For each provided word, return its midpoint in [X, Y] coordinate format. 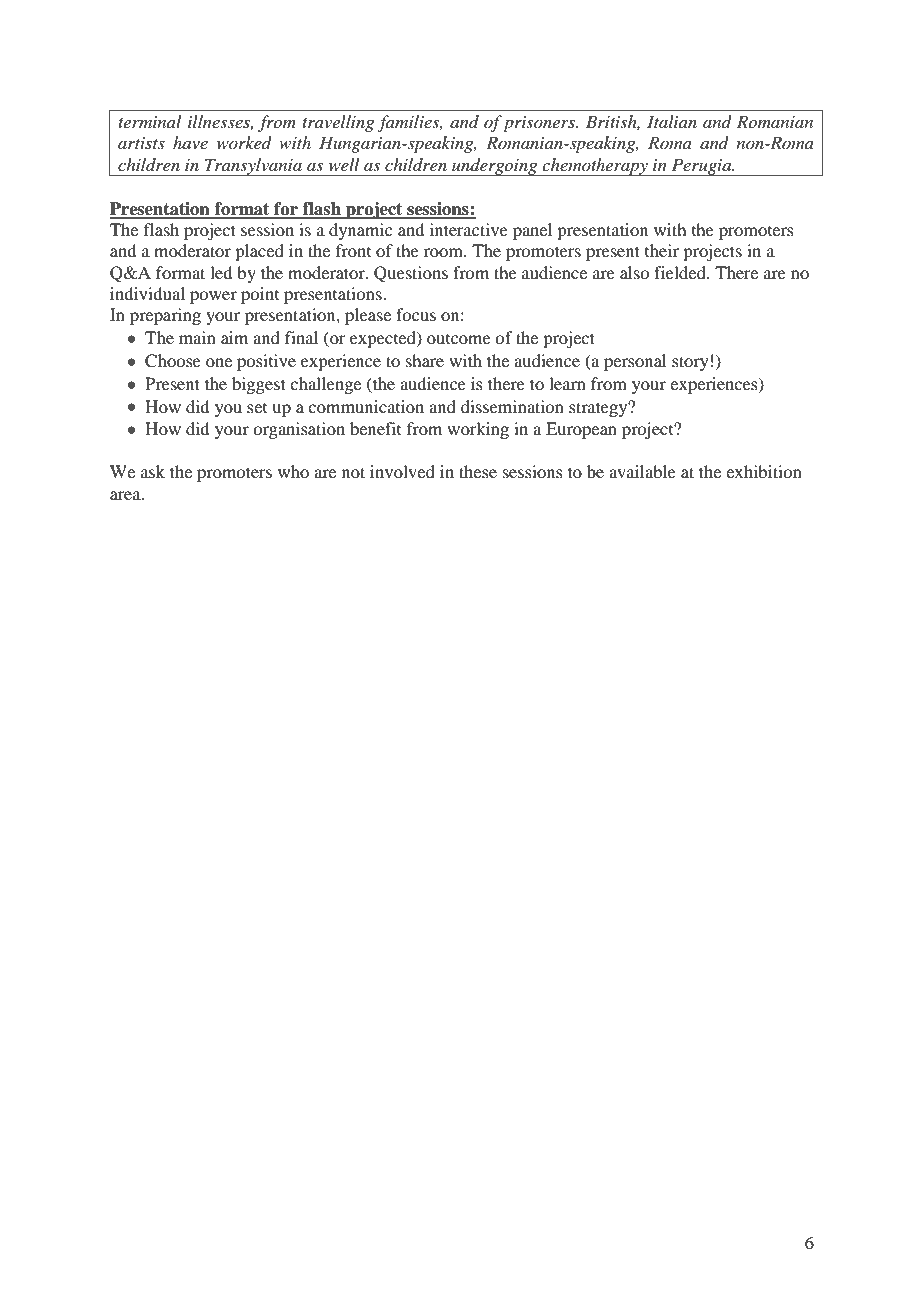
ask [153, 471]
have [190, 142]
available [642, 471]
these [478, 471]
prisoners [540, 124]
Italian [672, 121]
